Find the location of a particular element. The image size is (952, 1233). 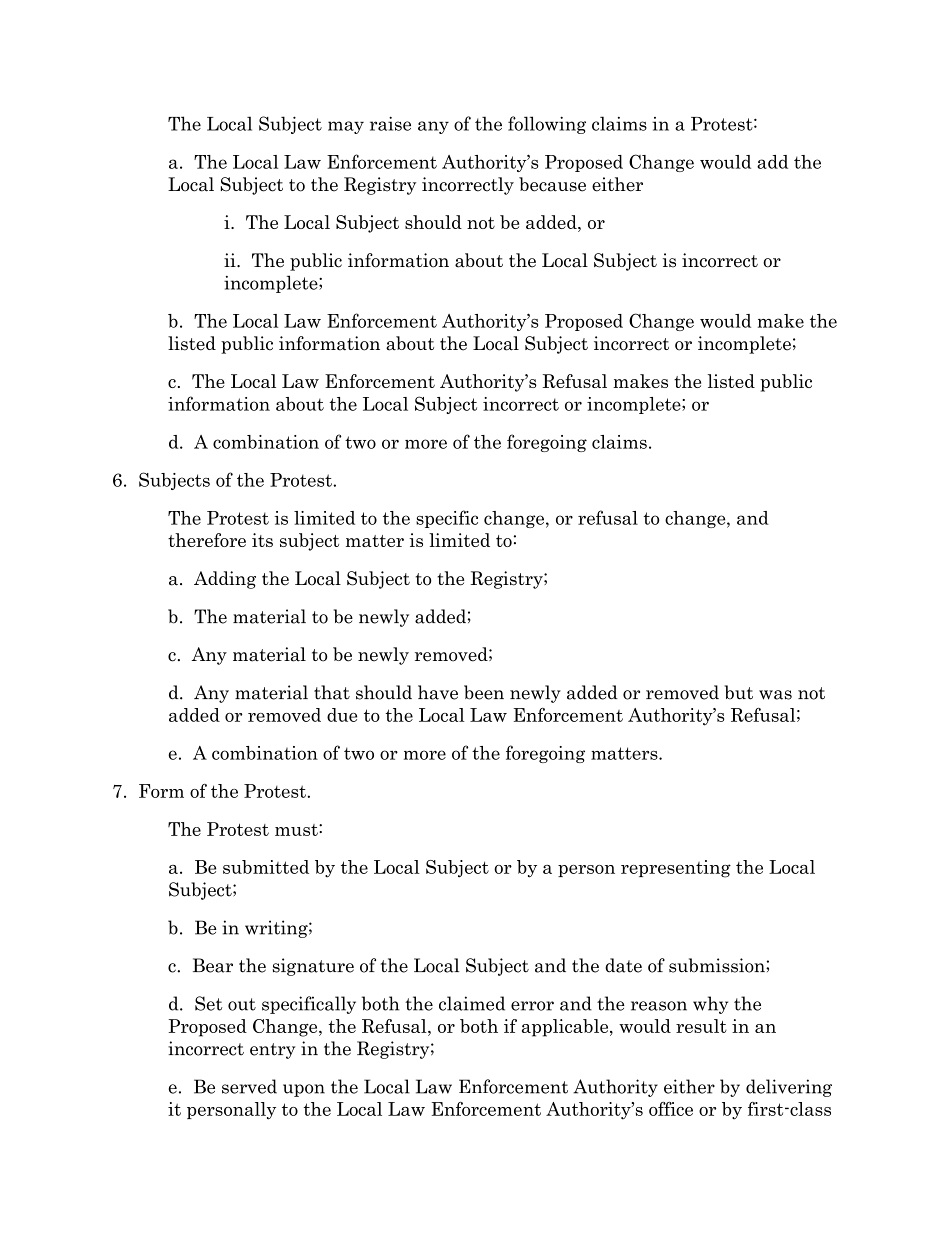

raise is located at coordinates (390, 123).
